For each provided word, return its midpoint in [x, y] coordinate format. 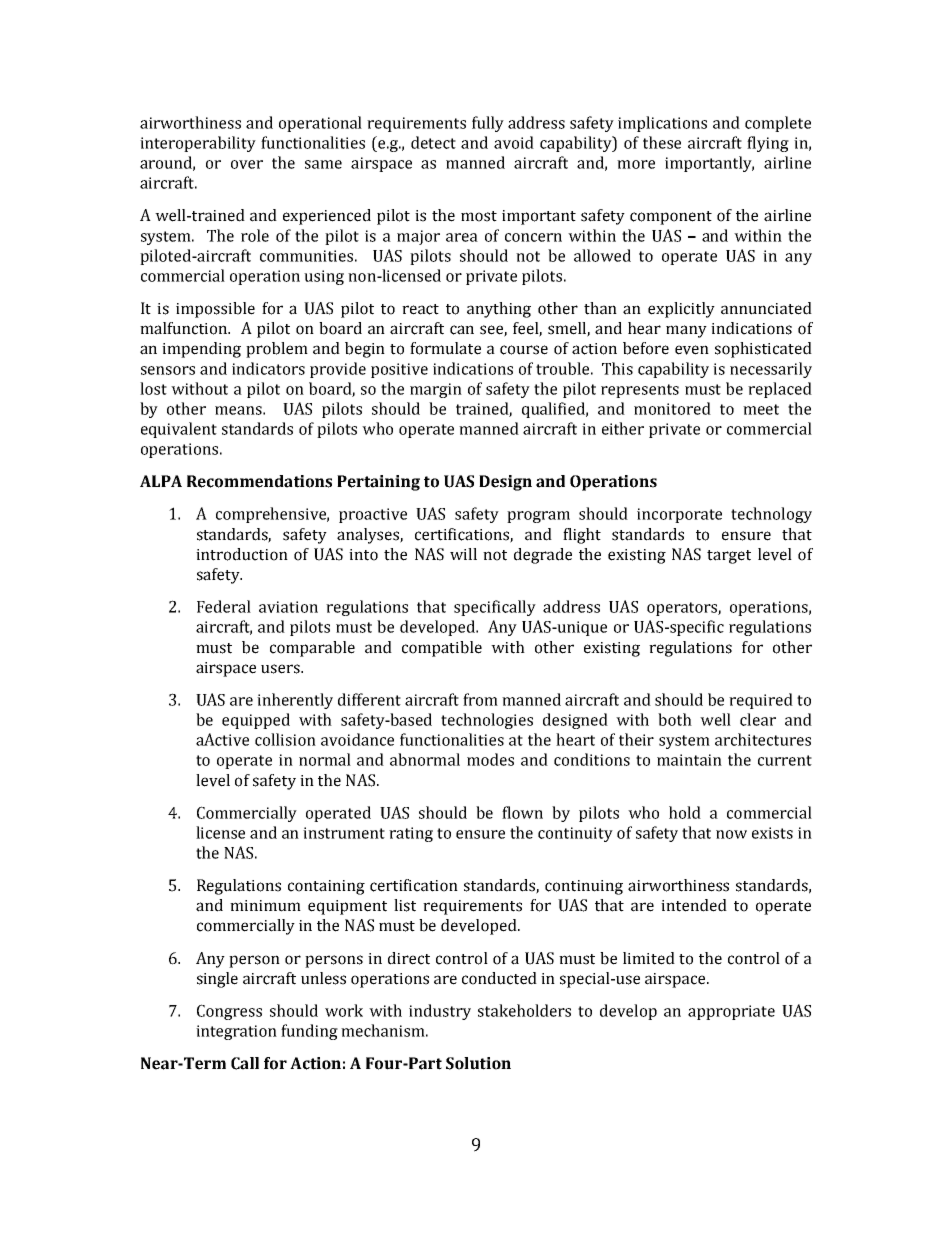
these [662, 142]
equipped [256, 721]
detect [433, 142]
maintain [689, 760]
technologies [487, 721]
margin [436, 390]
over [247, 164]
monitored [672, 408]
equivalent [179, 430]
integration [236, 1032]
